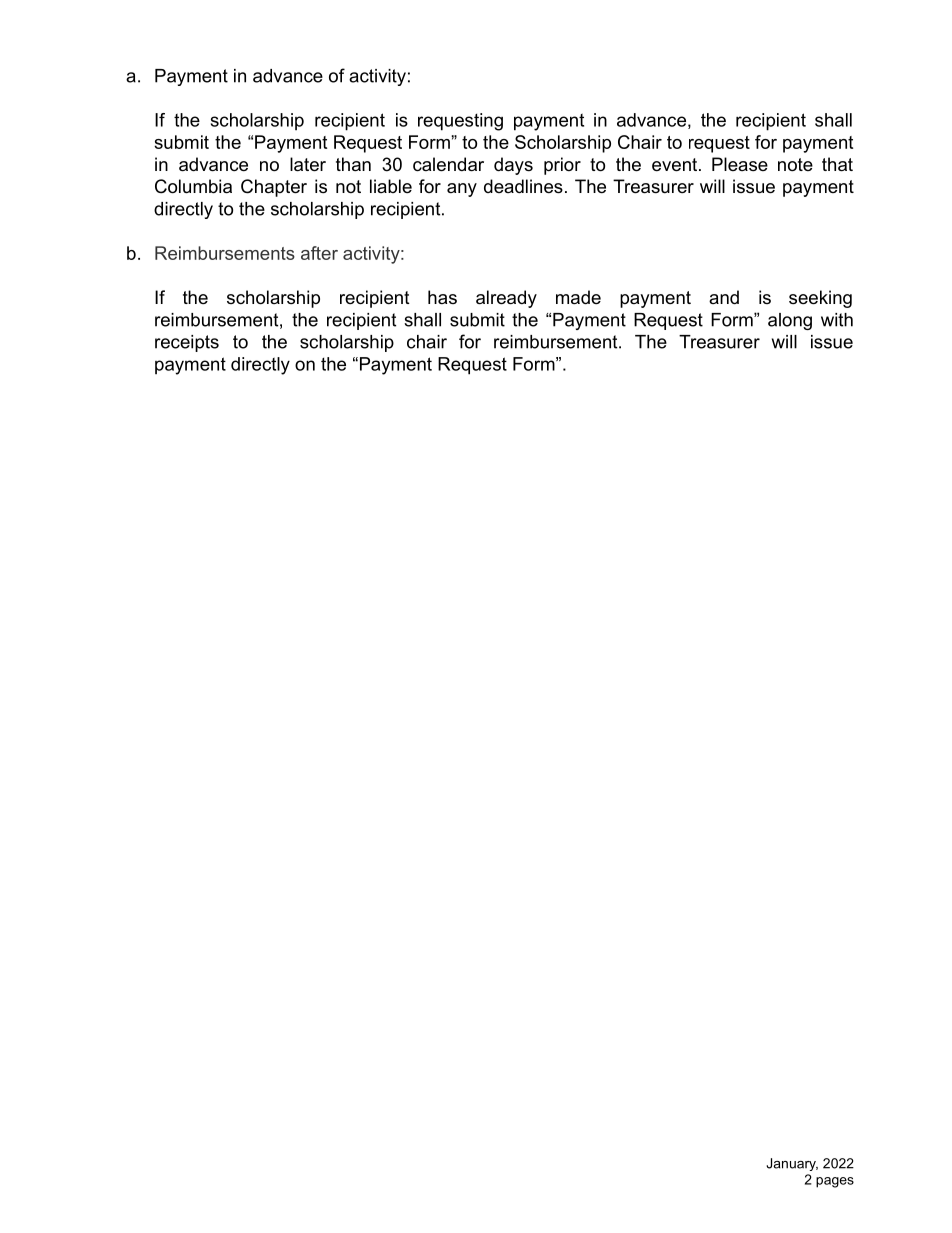 The height and width of the image is (1233, 952). Describe the element at coordinates (523, 186) in the image. I see `deadlines` at that location.
